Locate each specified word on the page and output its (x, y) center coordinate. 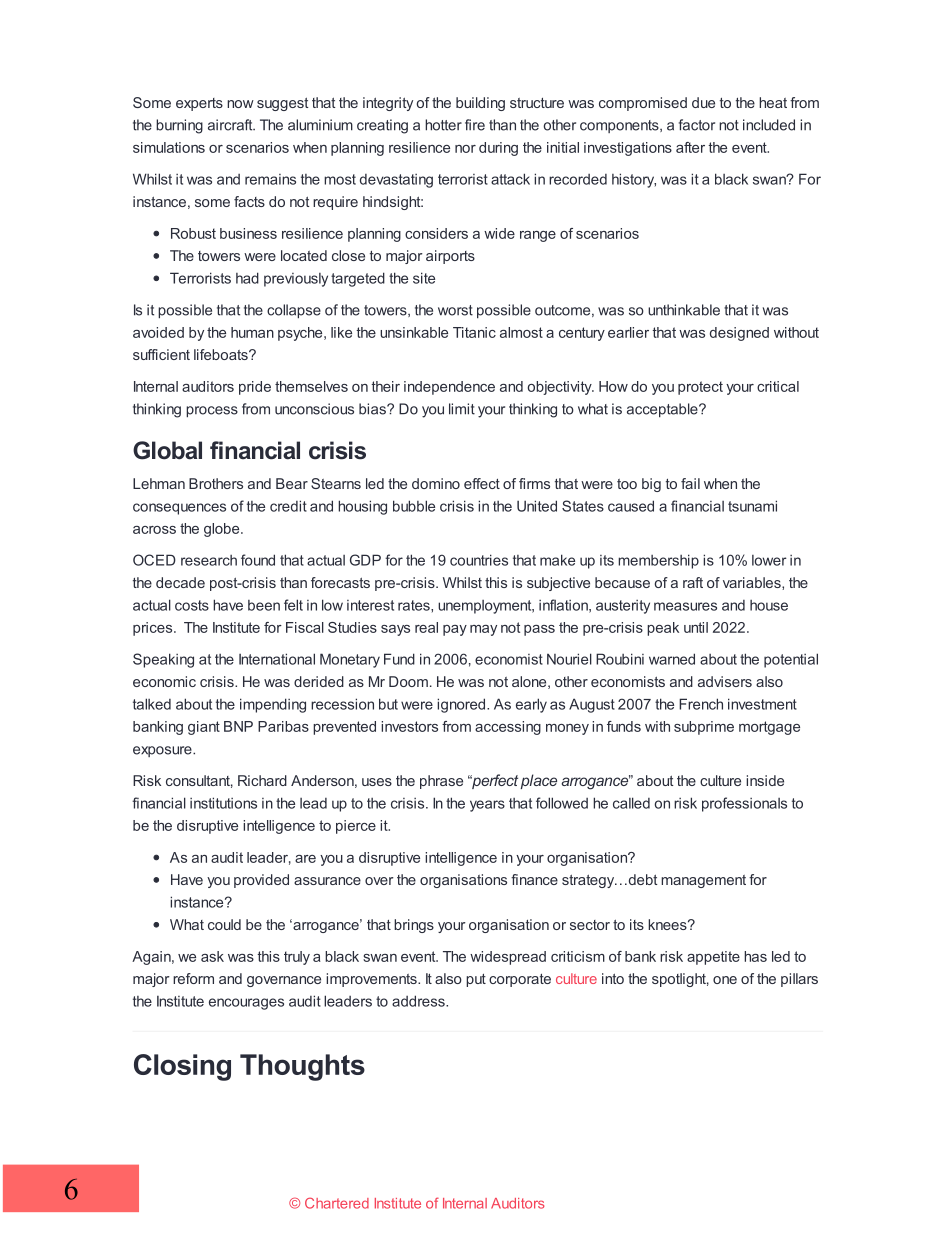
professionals (744, 804)
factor (697, 125)
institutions (223, 803)
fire (475, 125)
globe (223, 530)
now (240, 104)
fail (690, 483)
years (487, 806)
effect (482, 483)
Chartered (337, 1203)
